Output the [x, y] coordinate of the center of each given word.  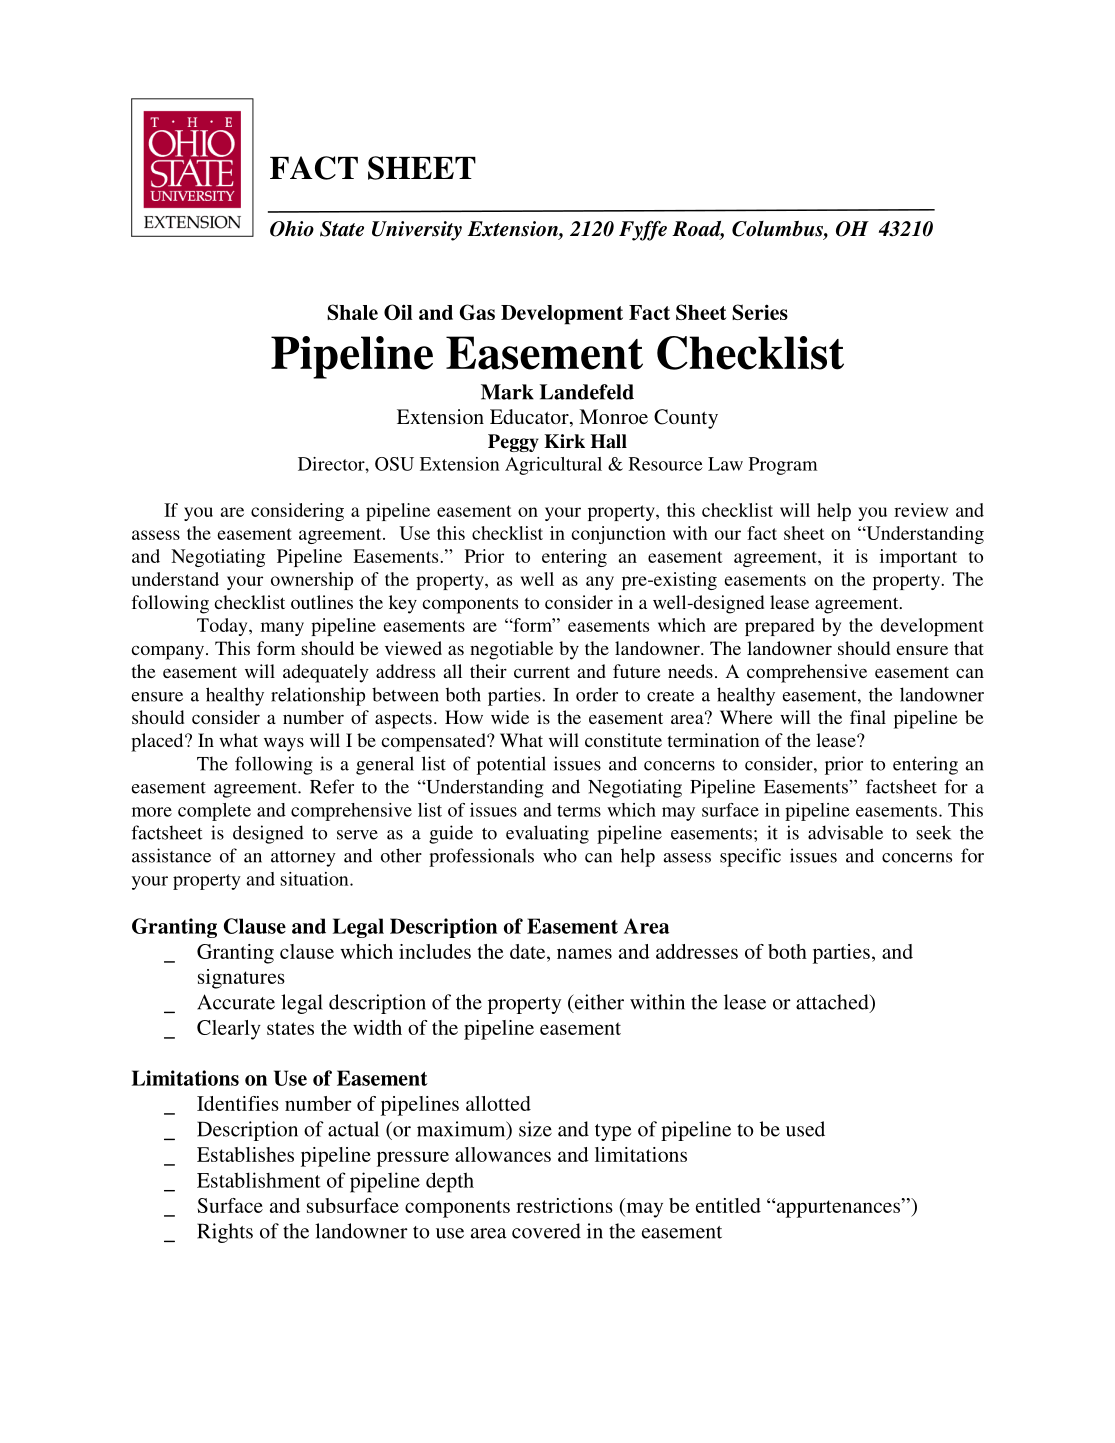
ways [284, 744]
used [805, 1129]
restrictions [564, 1205]
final [868, 717]
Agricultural [553, 466]
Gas [477, 312]
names [584, 953]
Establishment [259, 1180]
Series [760, 312]
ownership [312, 581]
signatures [241, 979]
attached [833, 1003]
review [921, 510]
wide [510, 717]
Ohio [292, 229]
